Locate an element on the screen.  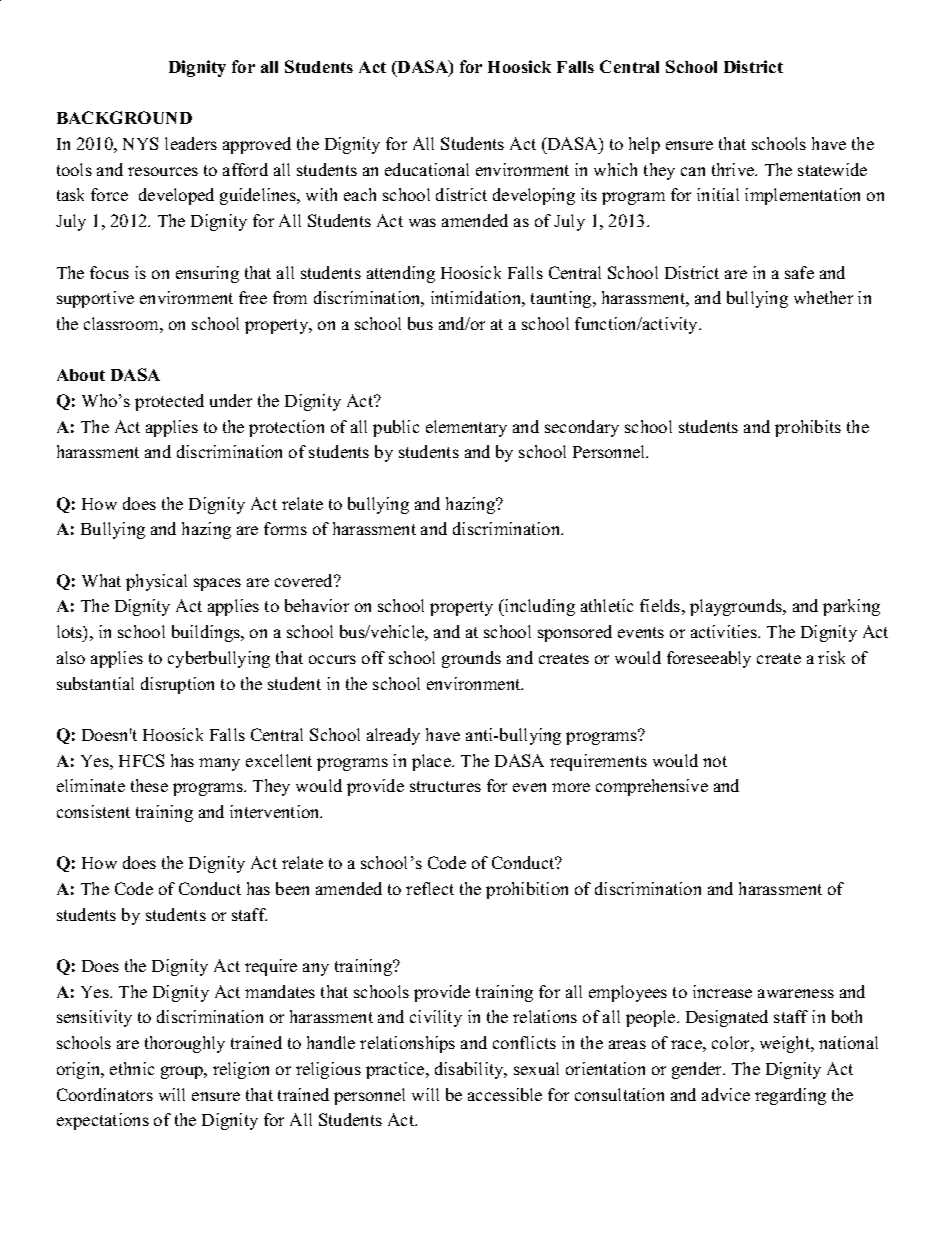
structures is located at coordinates (445, 786).
